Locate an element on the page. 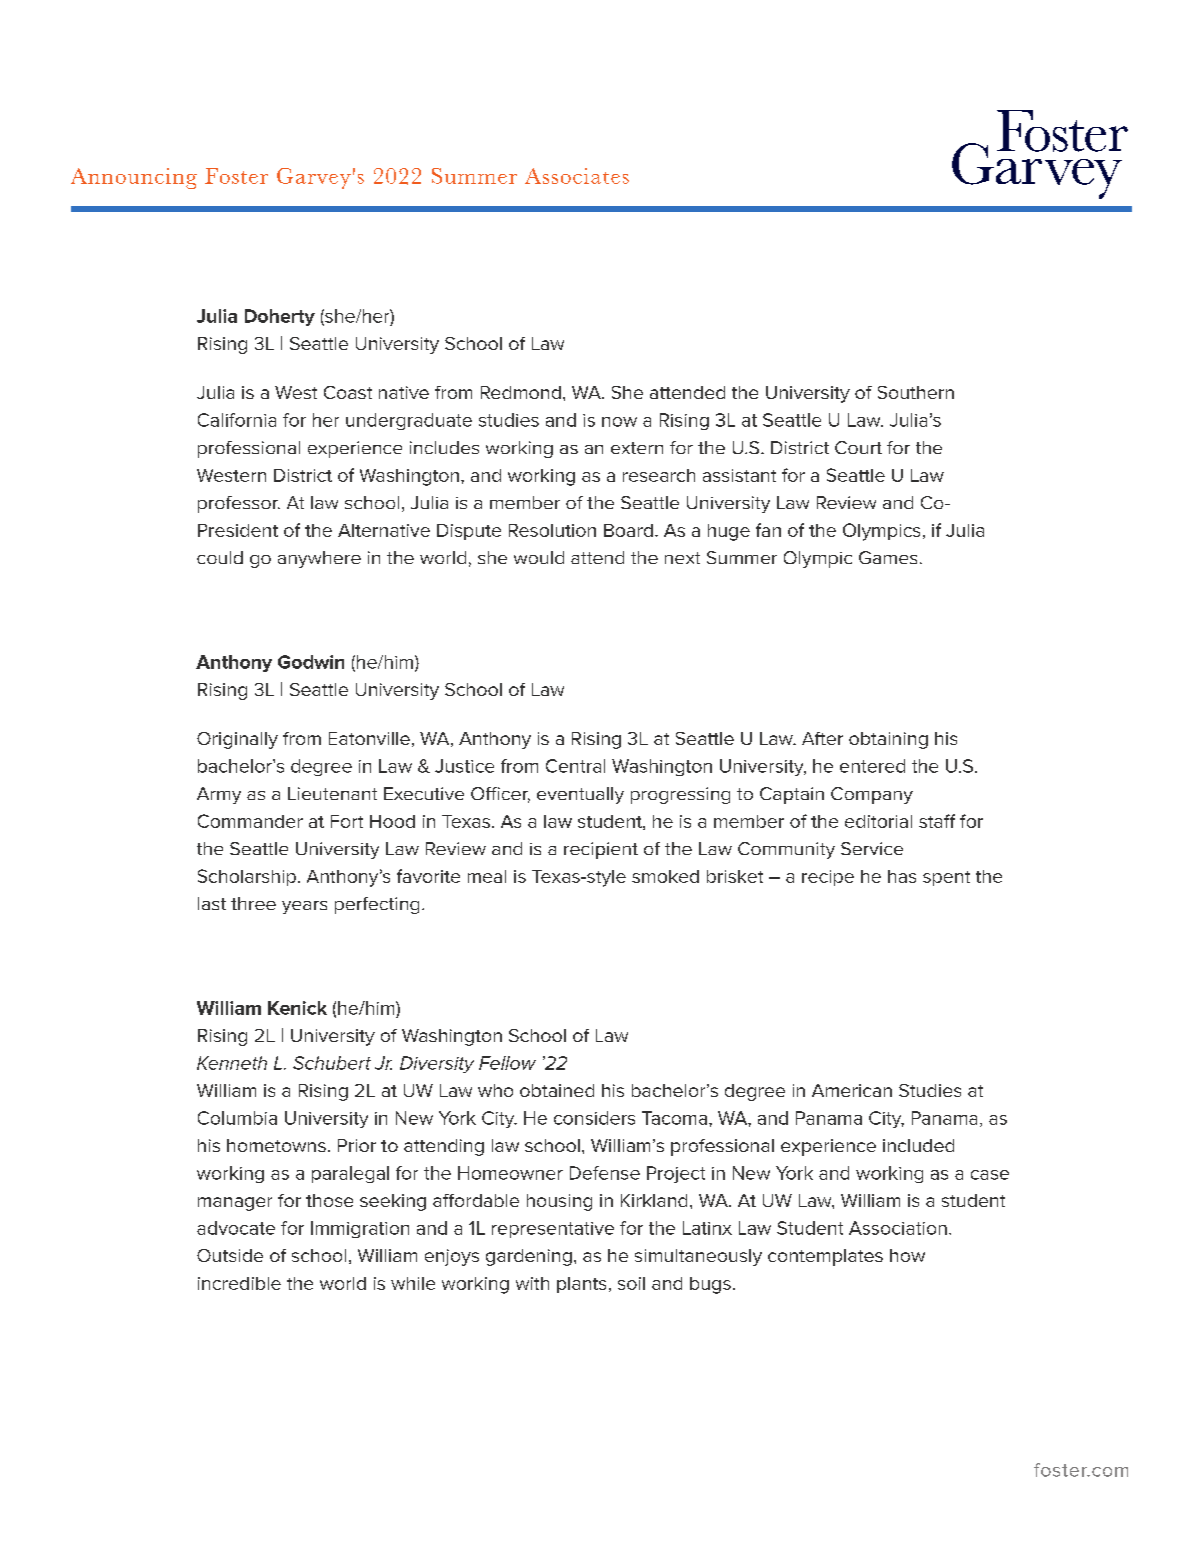 This page has width=1203, height=1557. how is located at coordinates (907, 1255).
